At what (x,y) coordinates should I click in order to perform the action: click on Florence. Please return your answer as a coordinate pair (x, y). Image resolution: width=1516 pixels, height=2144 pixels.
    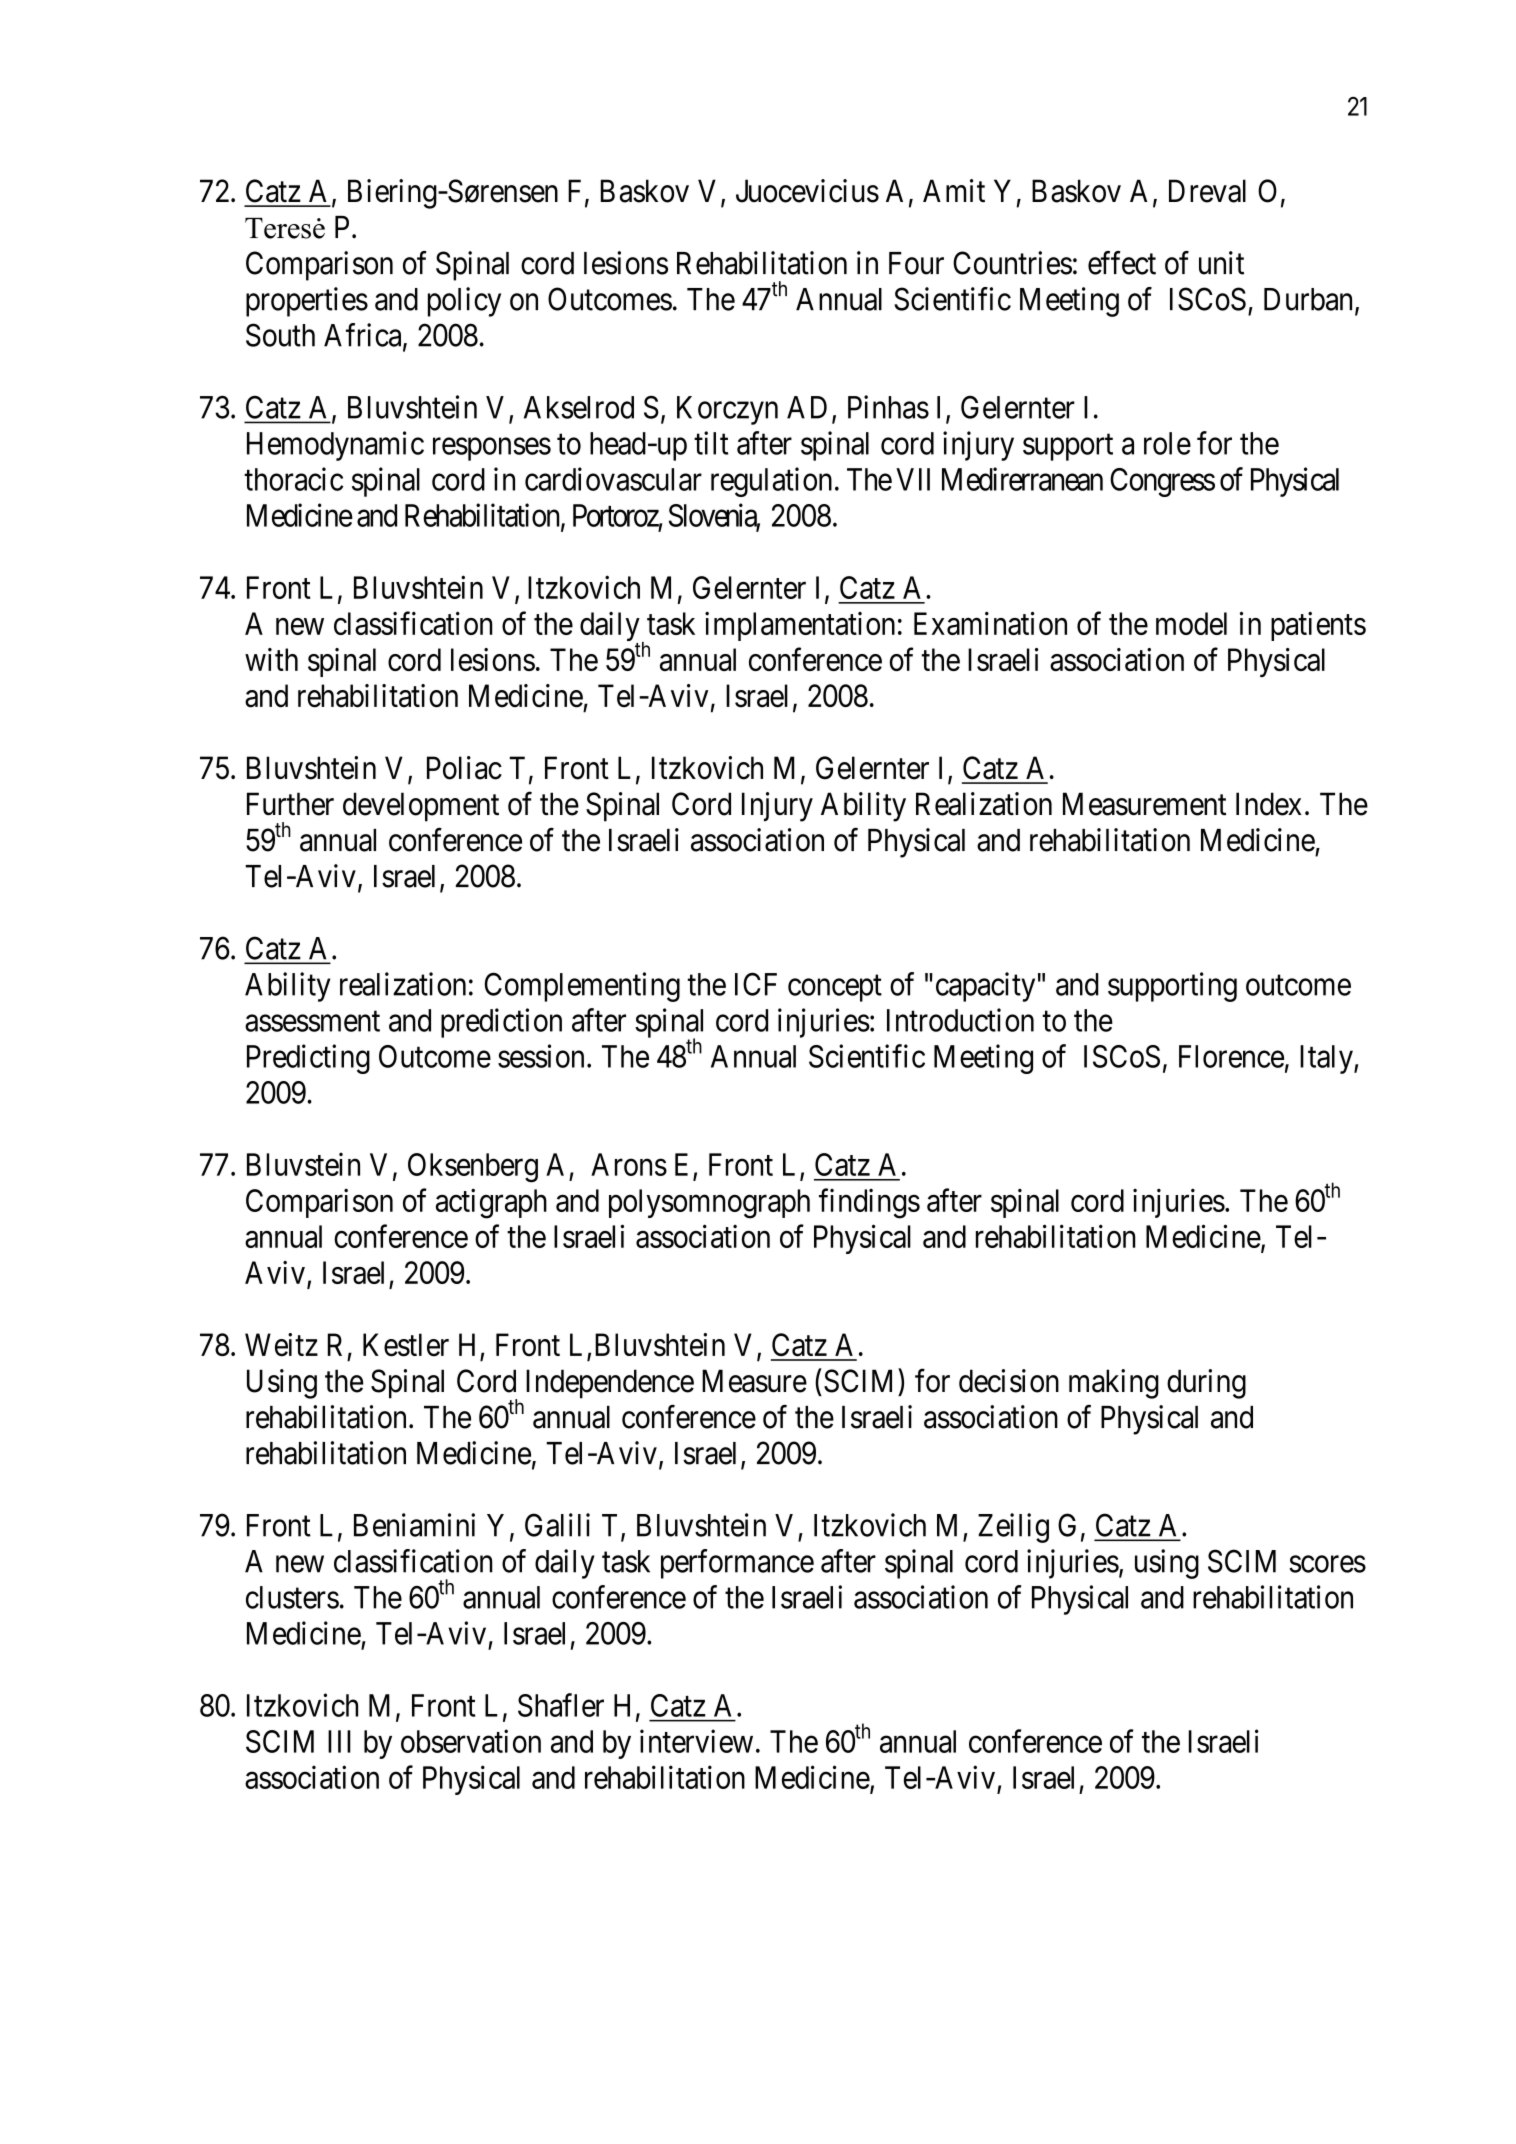
    Looking at the image, I should click on (1231, 1056).
